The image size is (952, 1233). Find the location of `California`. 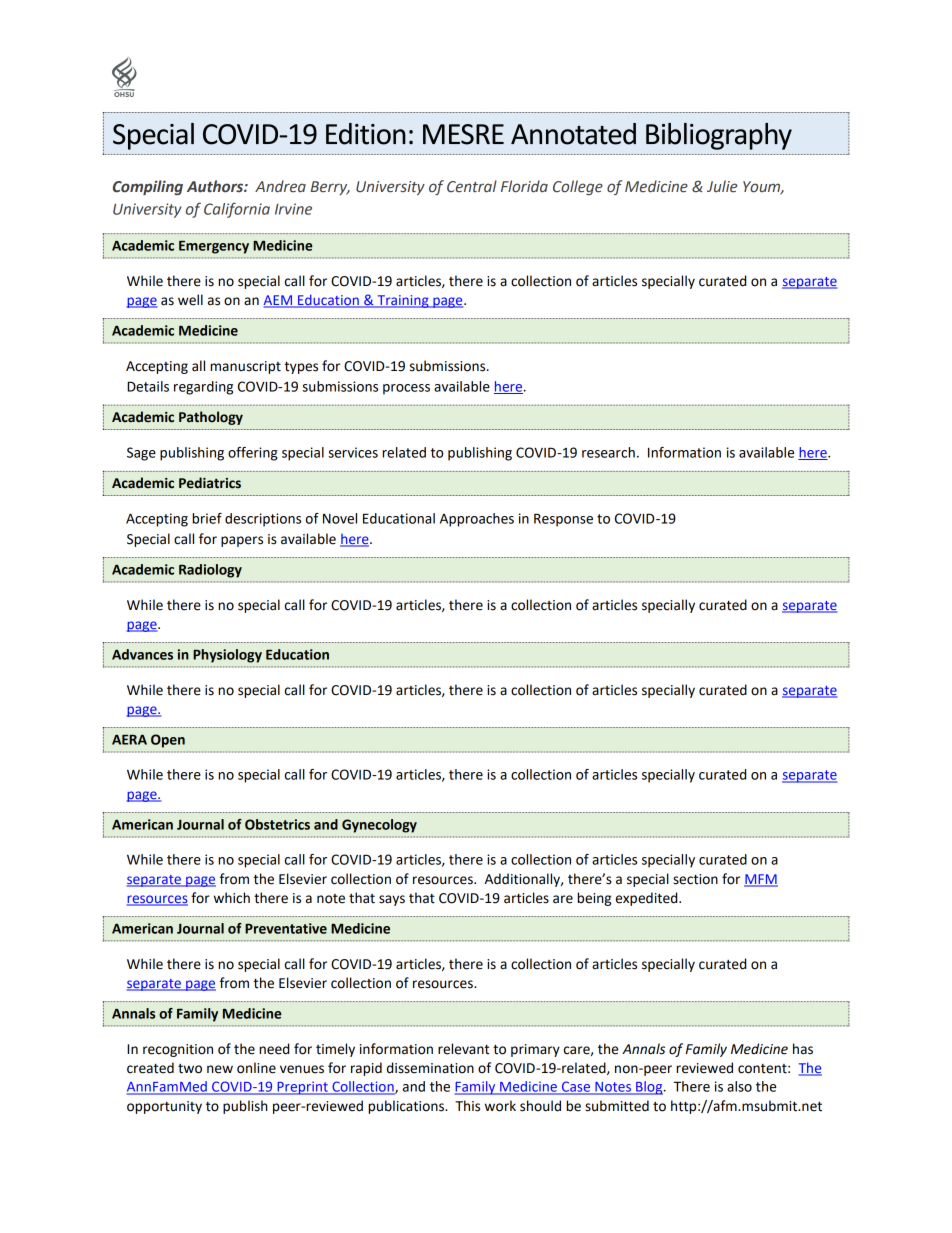

California is located at coordinates (237, 210).
